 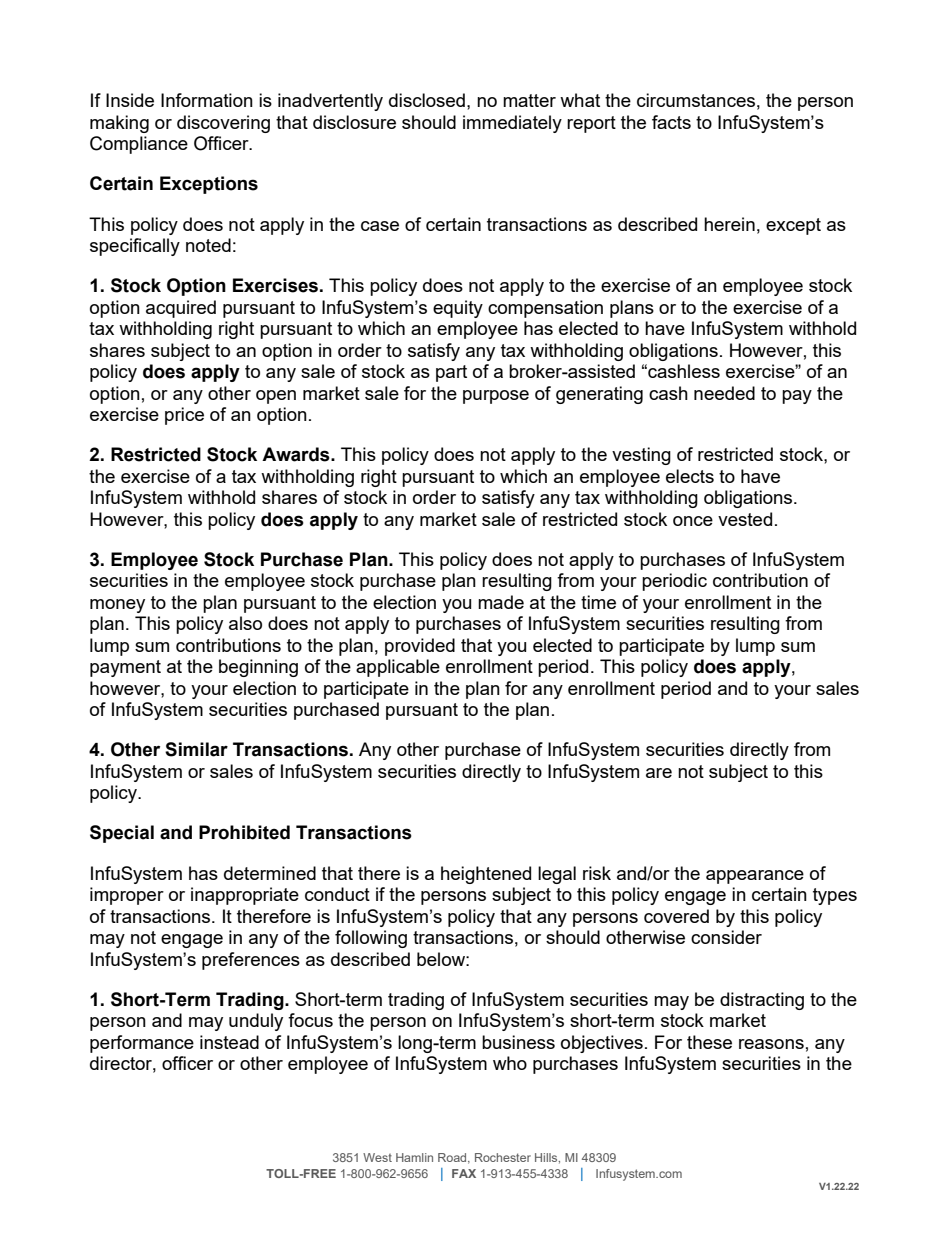 What do you see at coordinates (458, 309) in the screenshot?
I see `equity` at bounding box center [458, 309].
